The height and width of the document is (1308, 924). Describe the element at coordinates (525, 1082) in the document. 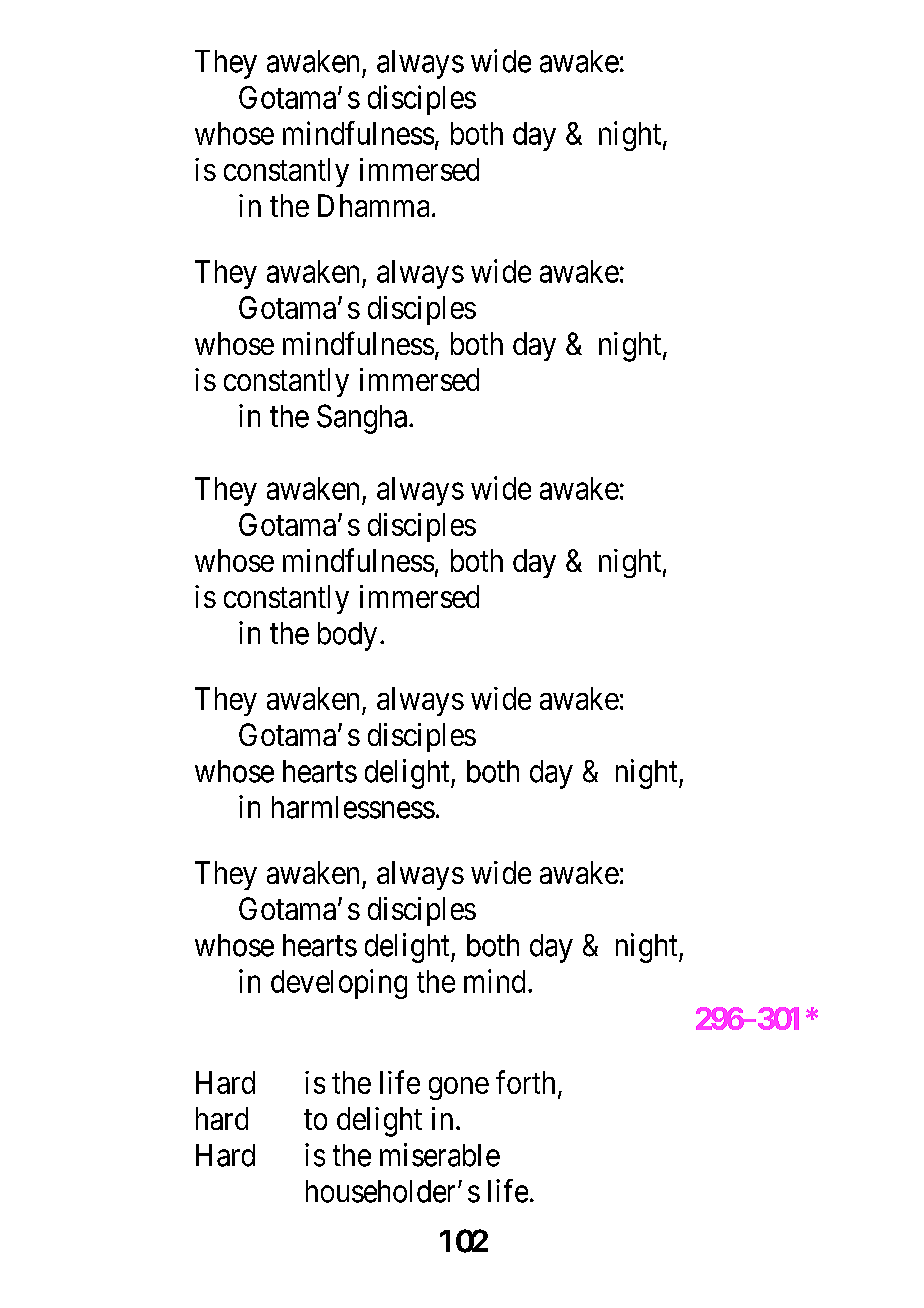

I see `forth` at that location.
